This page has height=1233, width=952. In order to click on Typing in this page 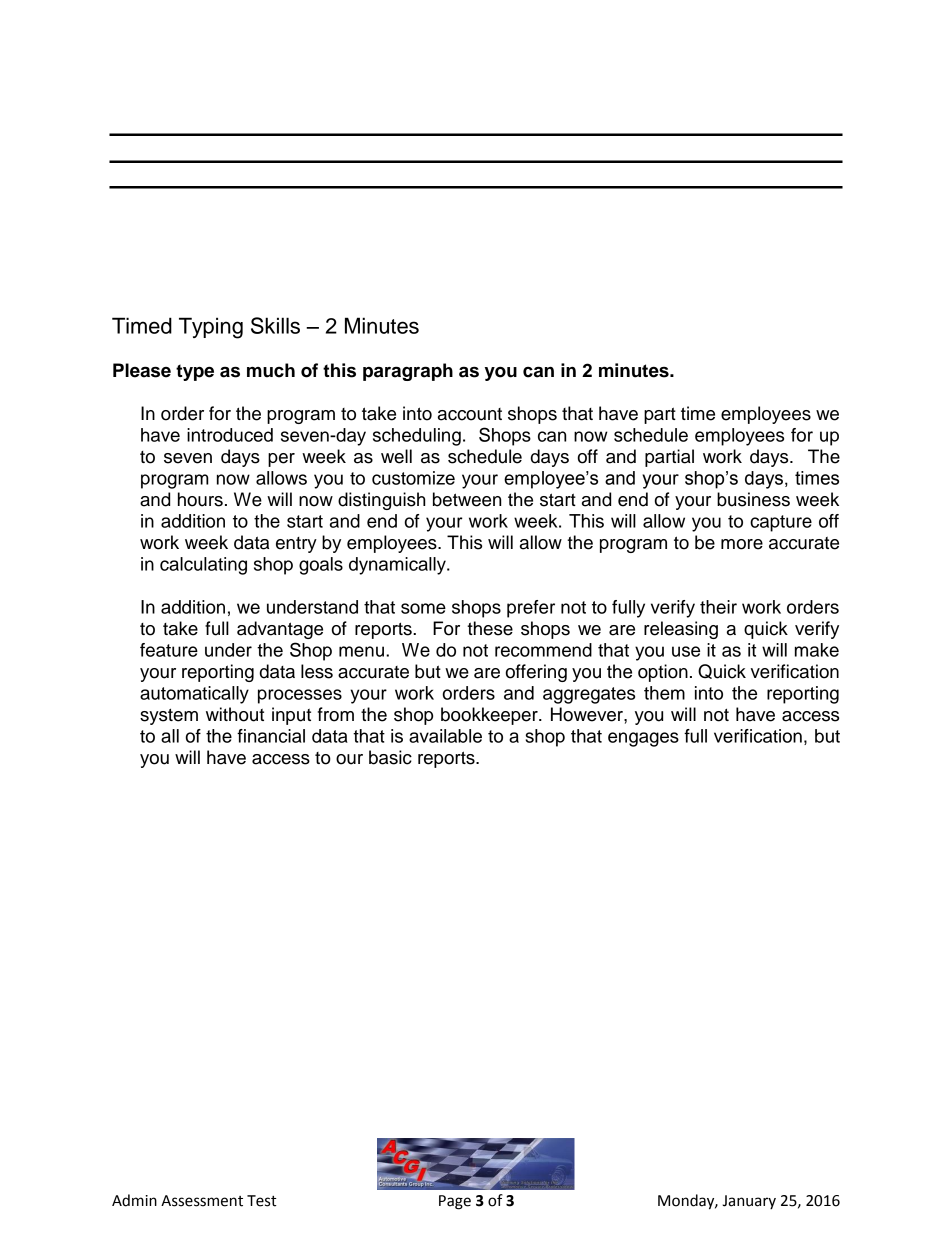, I will do `click(211, 328)`.
